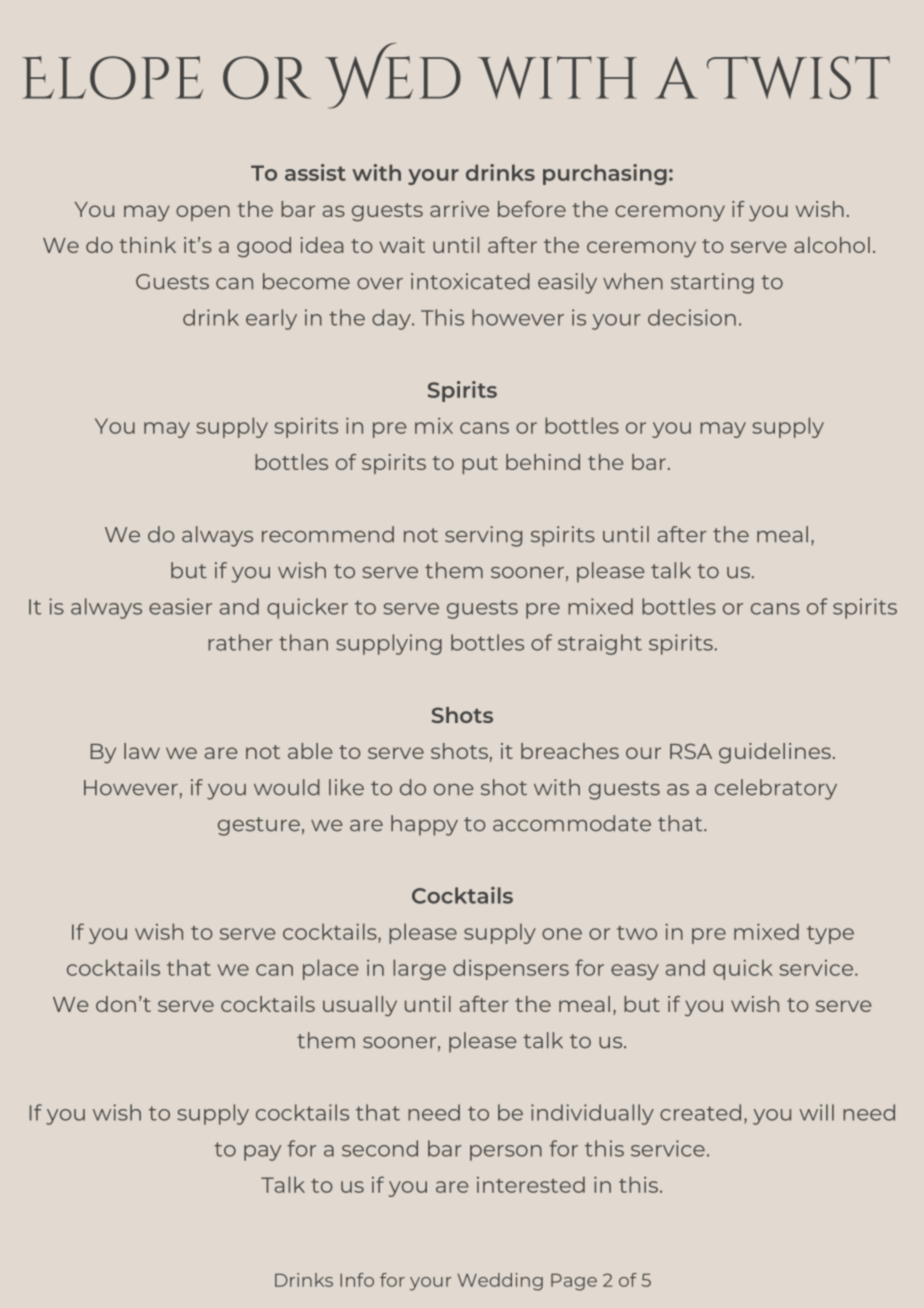 This screenshot has height=1308, width=924. Describe the element at coordinates (262, 1153) in the screenshot. I see `pay` at that location.
